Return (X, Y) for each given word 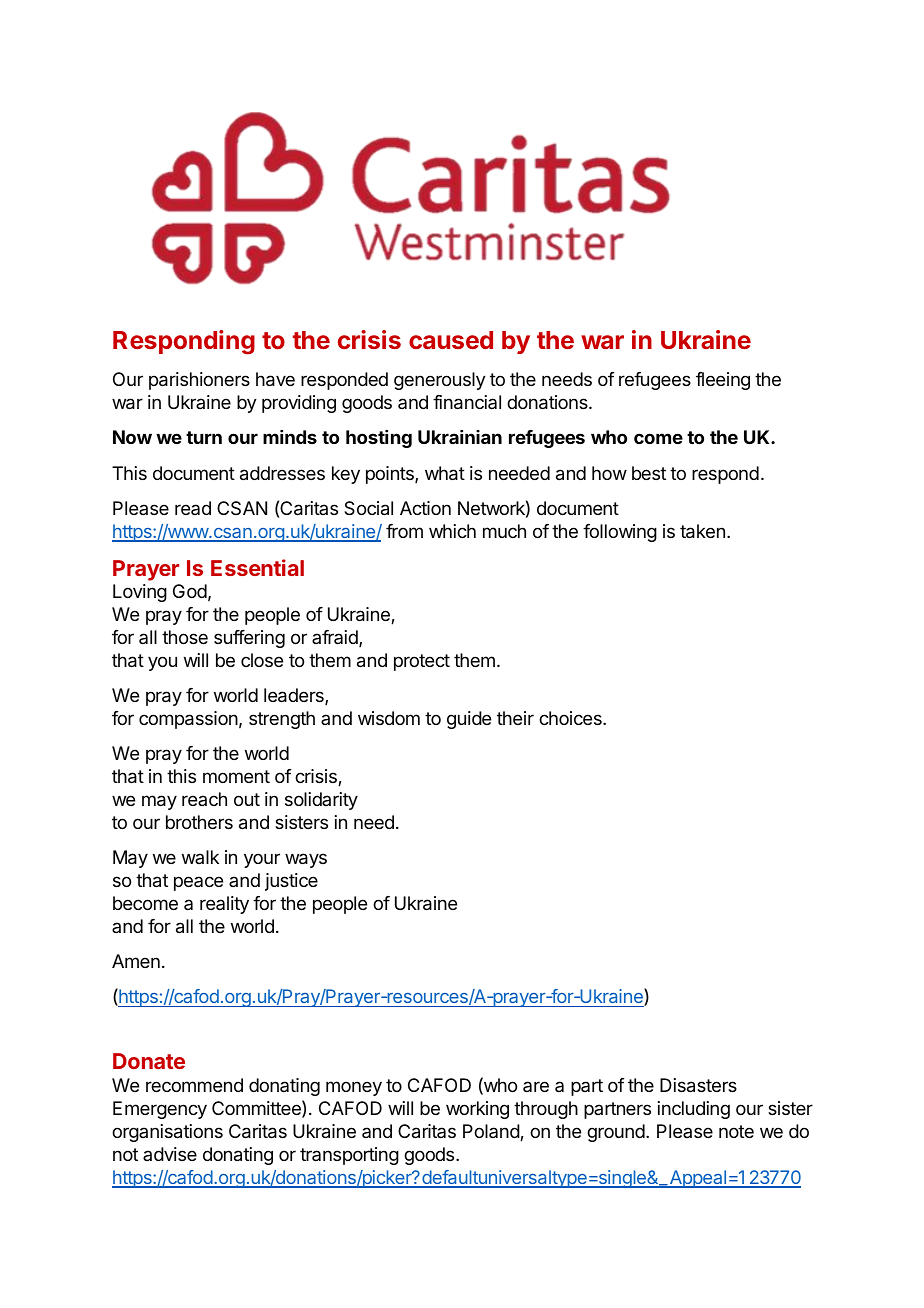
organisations (167, 1133)
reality (224, 905)
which (452, 531)
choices (571, 718)
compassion (188, 720)
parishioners (199, 381)
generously (440, 381)
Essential (257, 567)
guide (469, 720)
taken (702, 531)
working (477, 1110)
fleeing (723, 381)
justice (291, 882)
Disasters (698, 1085)
